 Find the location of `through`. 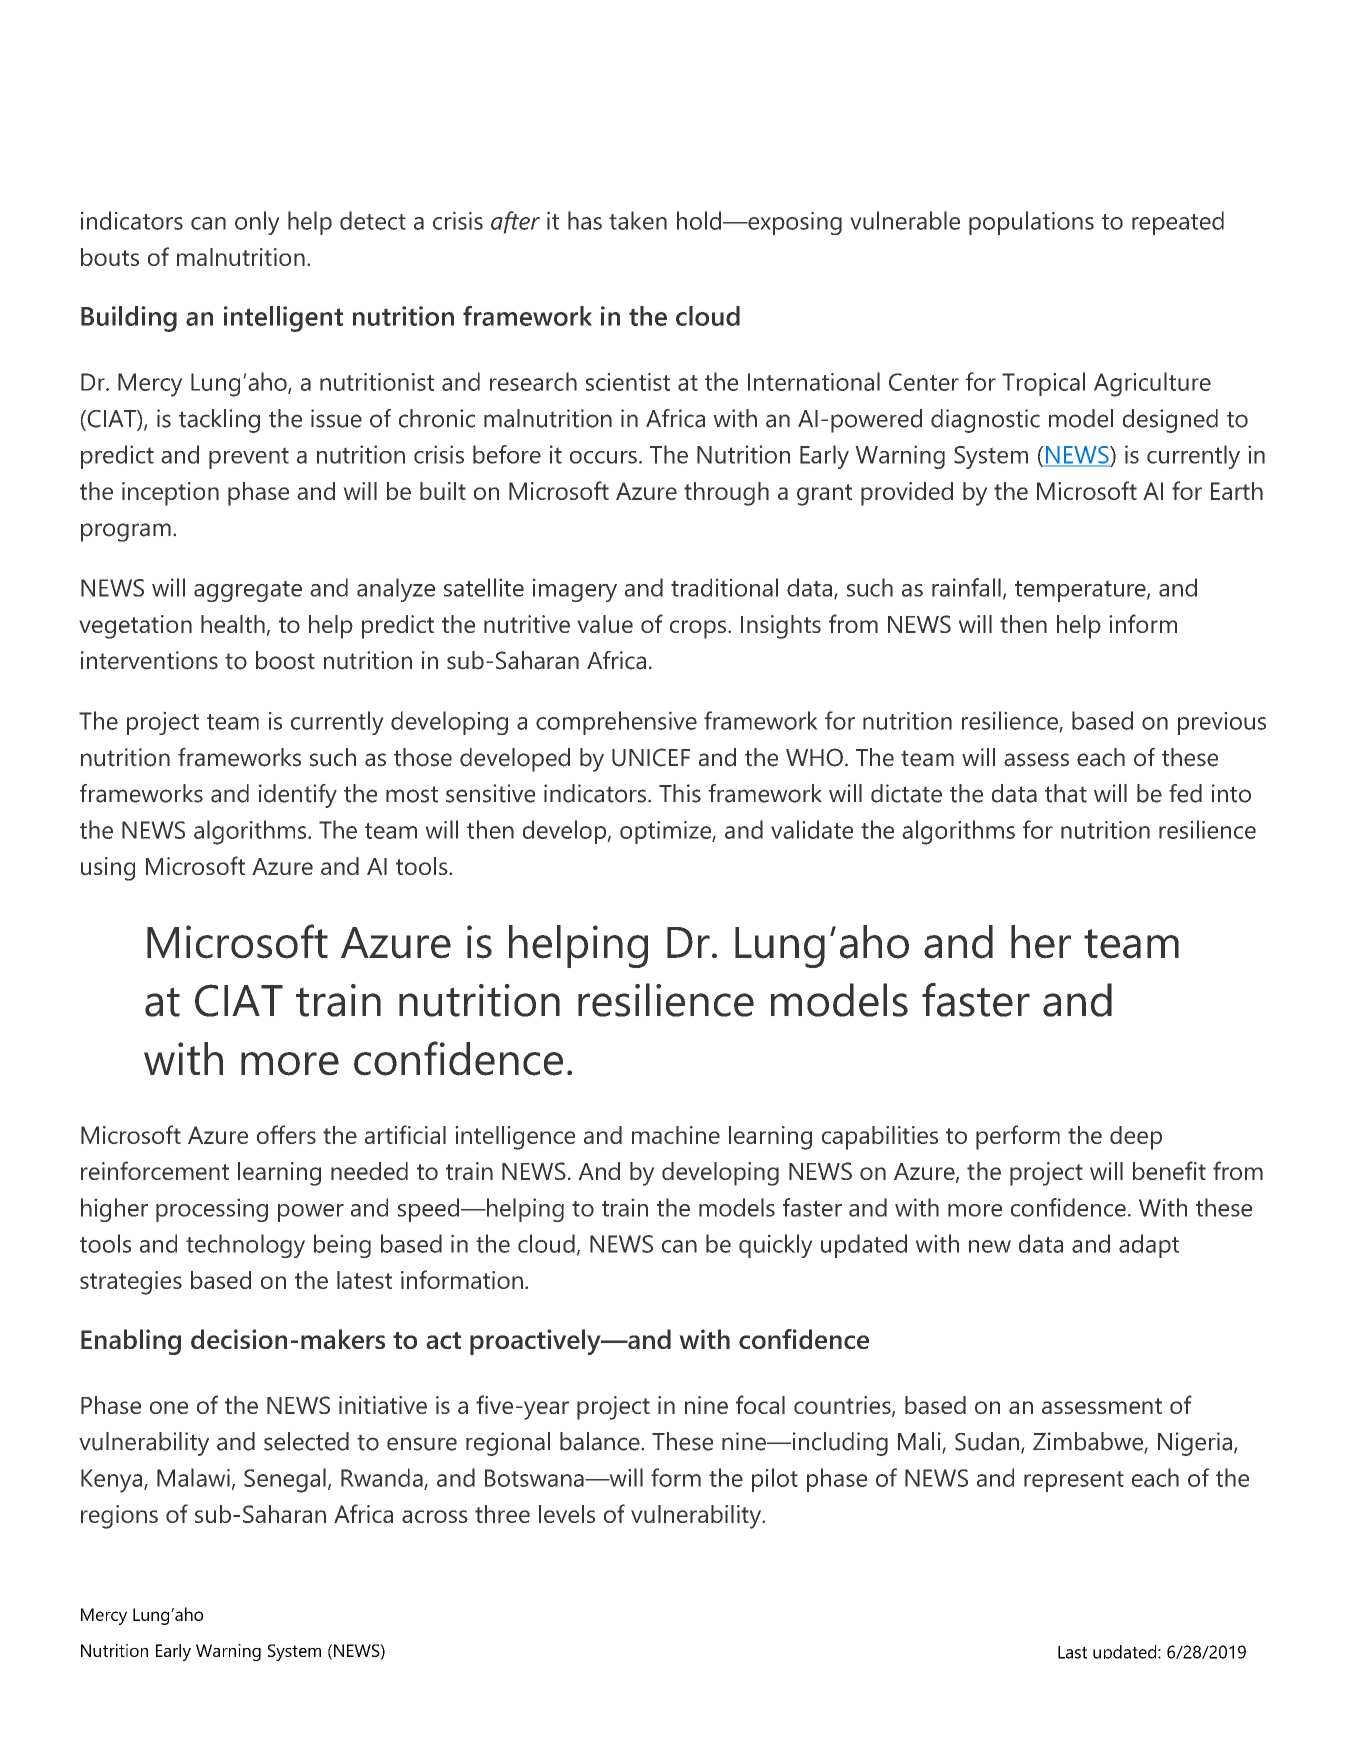

through is located at coordinates (726, 494).
